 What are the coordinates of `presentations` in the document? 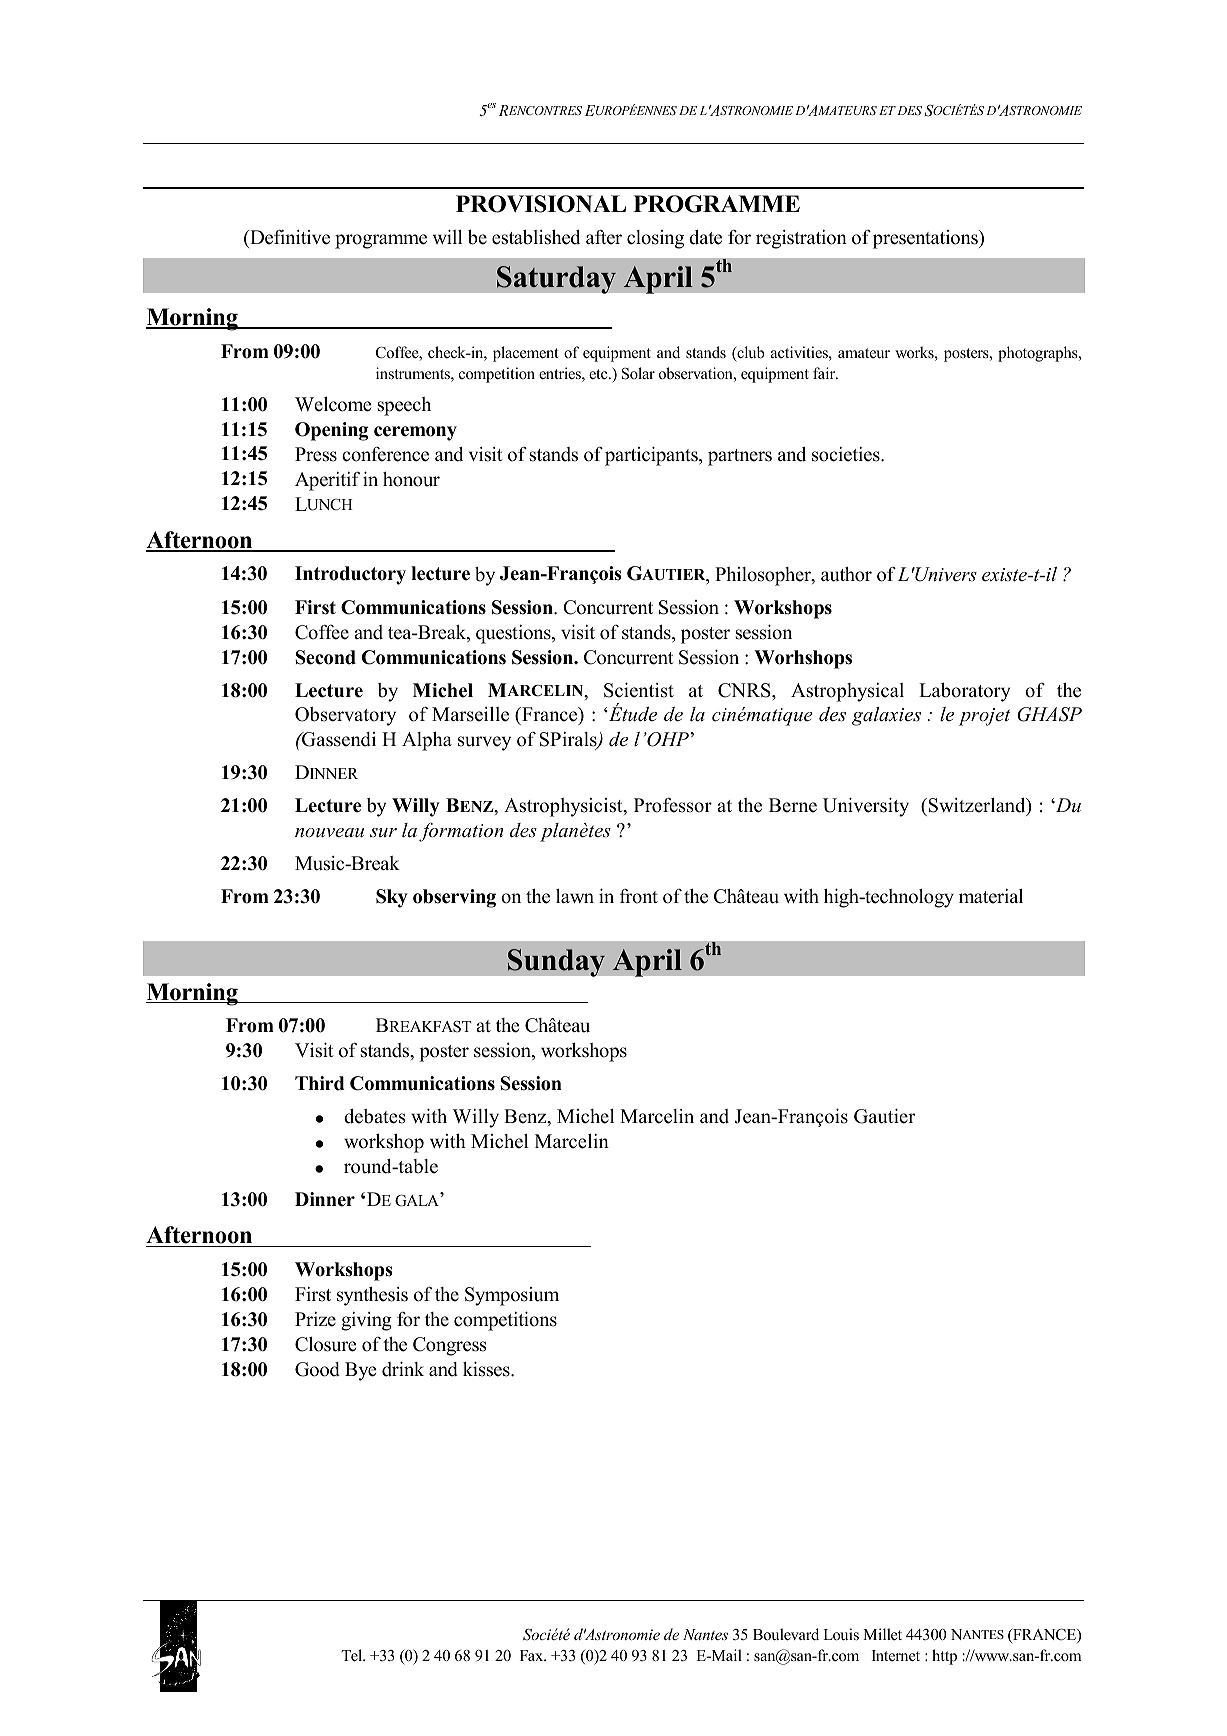 It's located at (926, 239).
